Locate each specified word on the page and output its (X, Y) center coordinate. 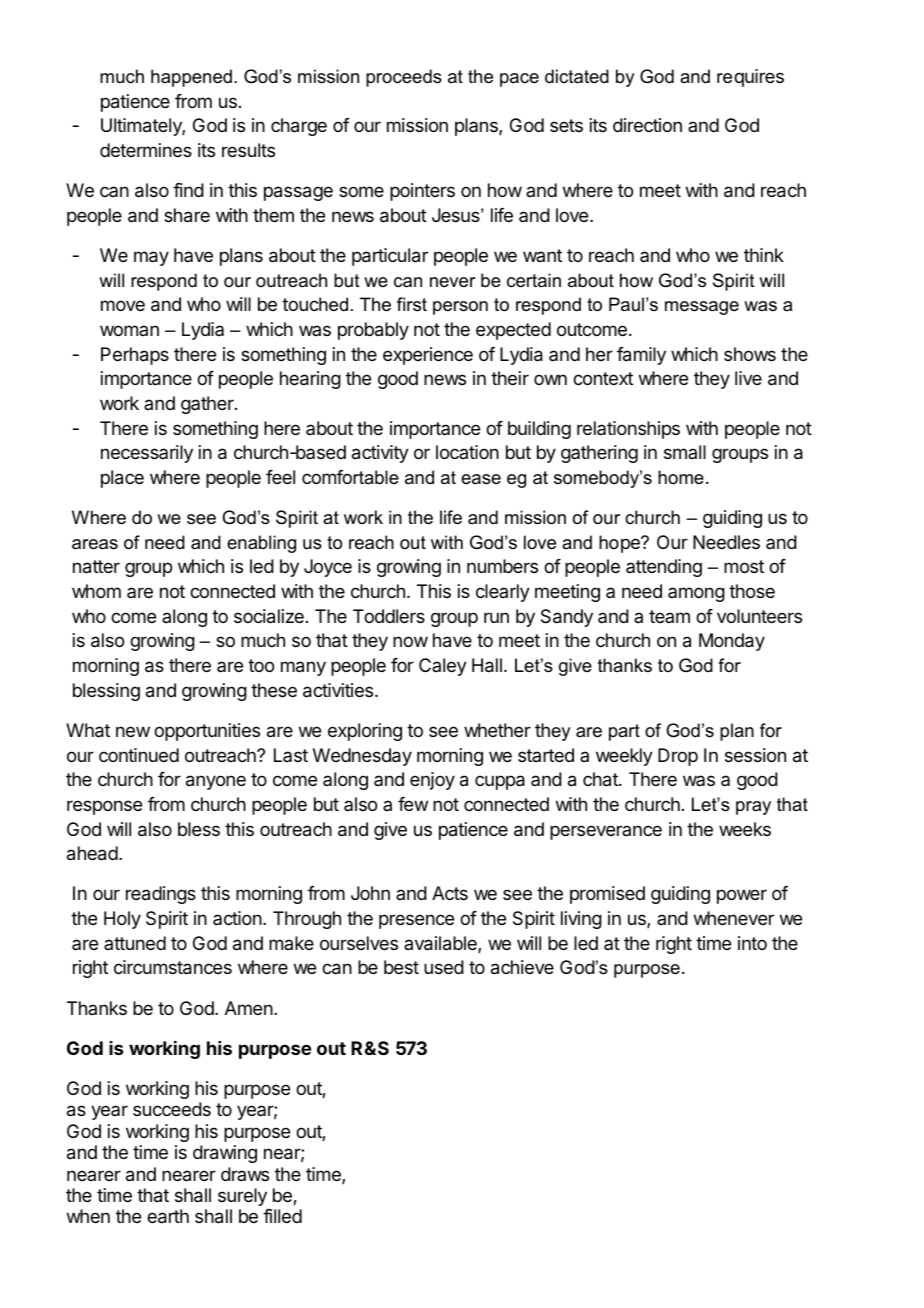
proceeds (404, 78)
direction (647, 125)
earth (168, 1216)
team (669, 616)
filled (282, 1216)
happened (191, 78)
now (410, 641)
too (261, 665)
